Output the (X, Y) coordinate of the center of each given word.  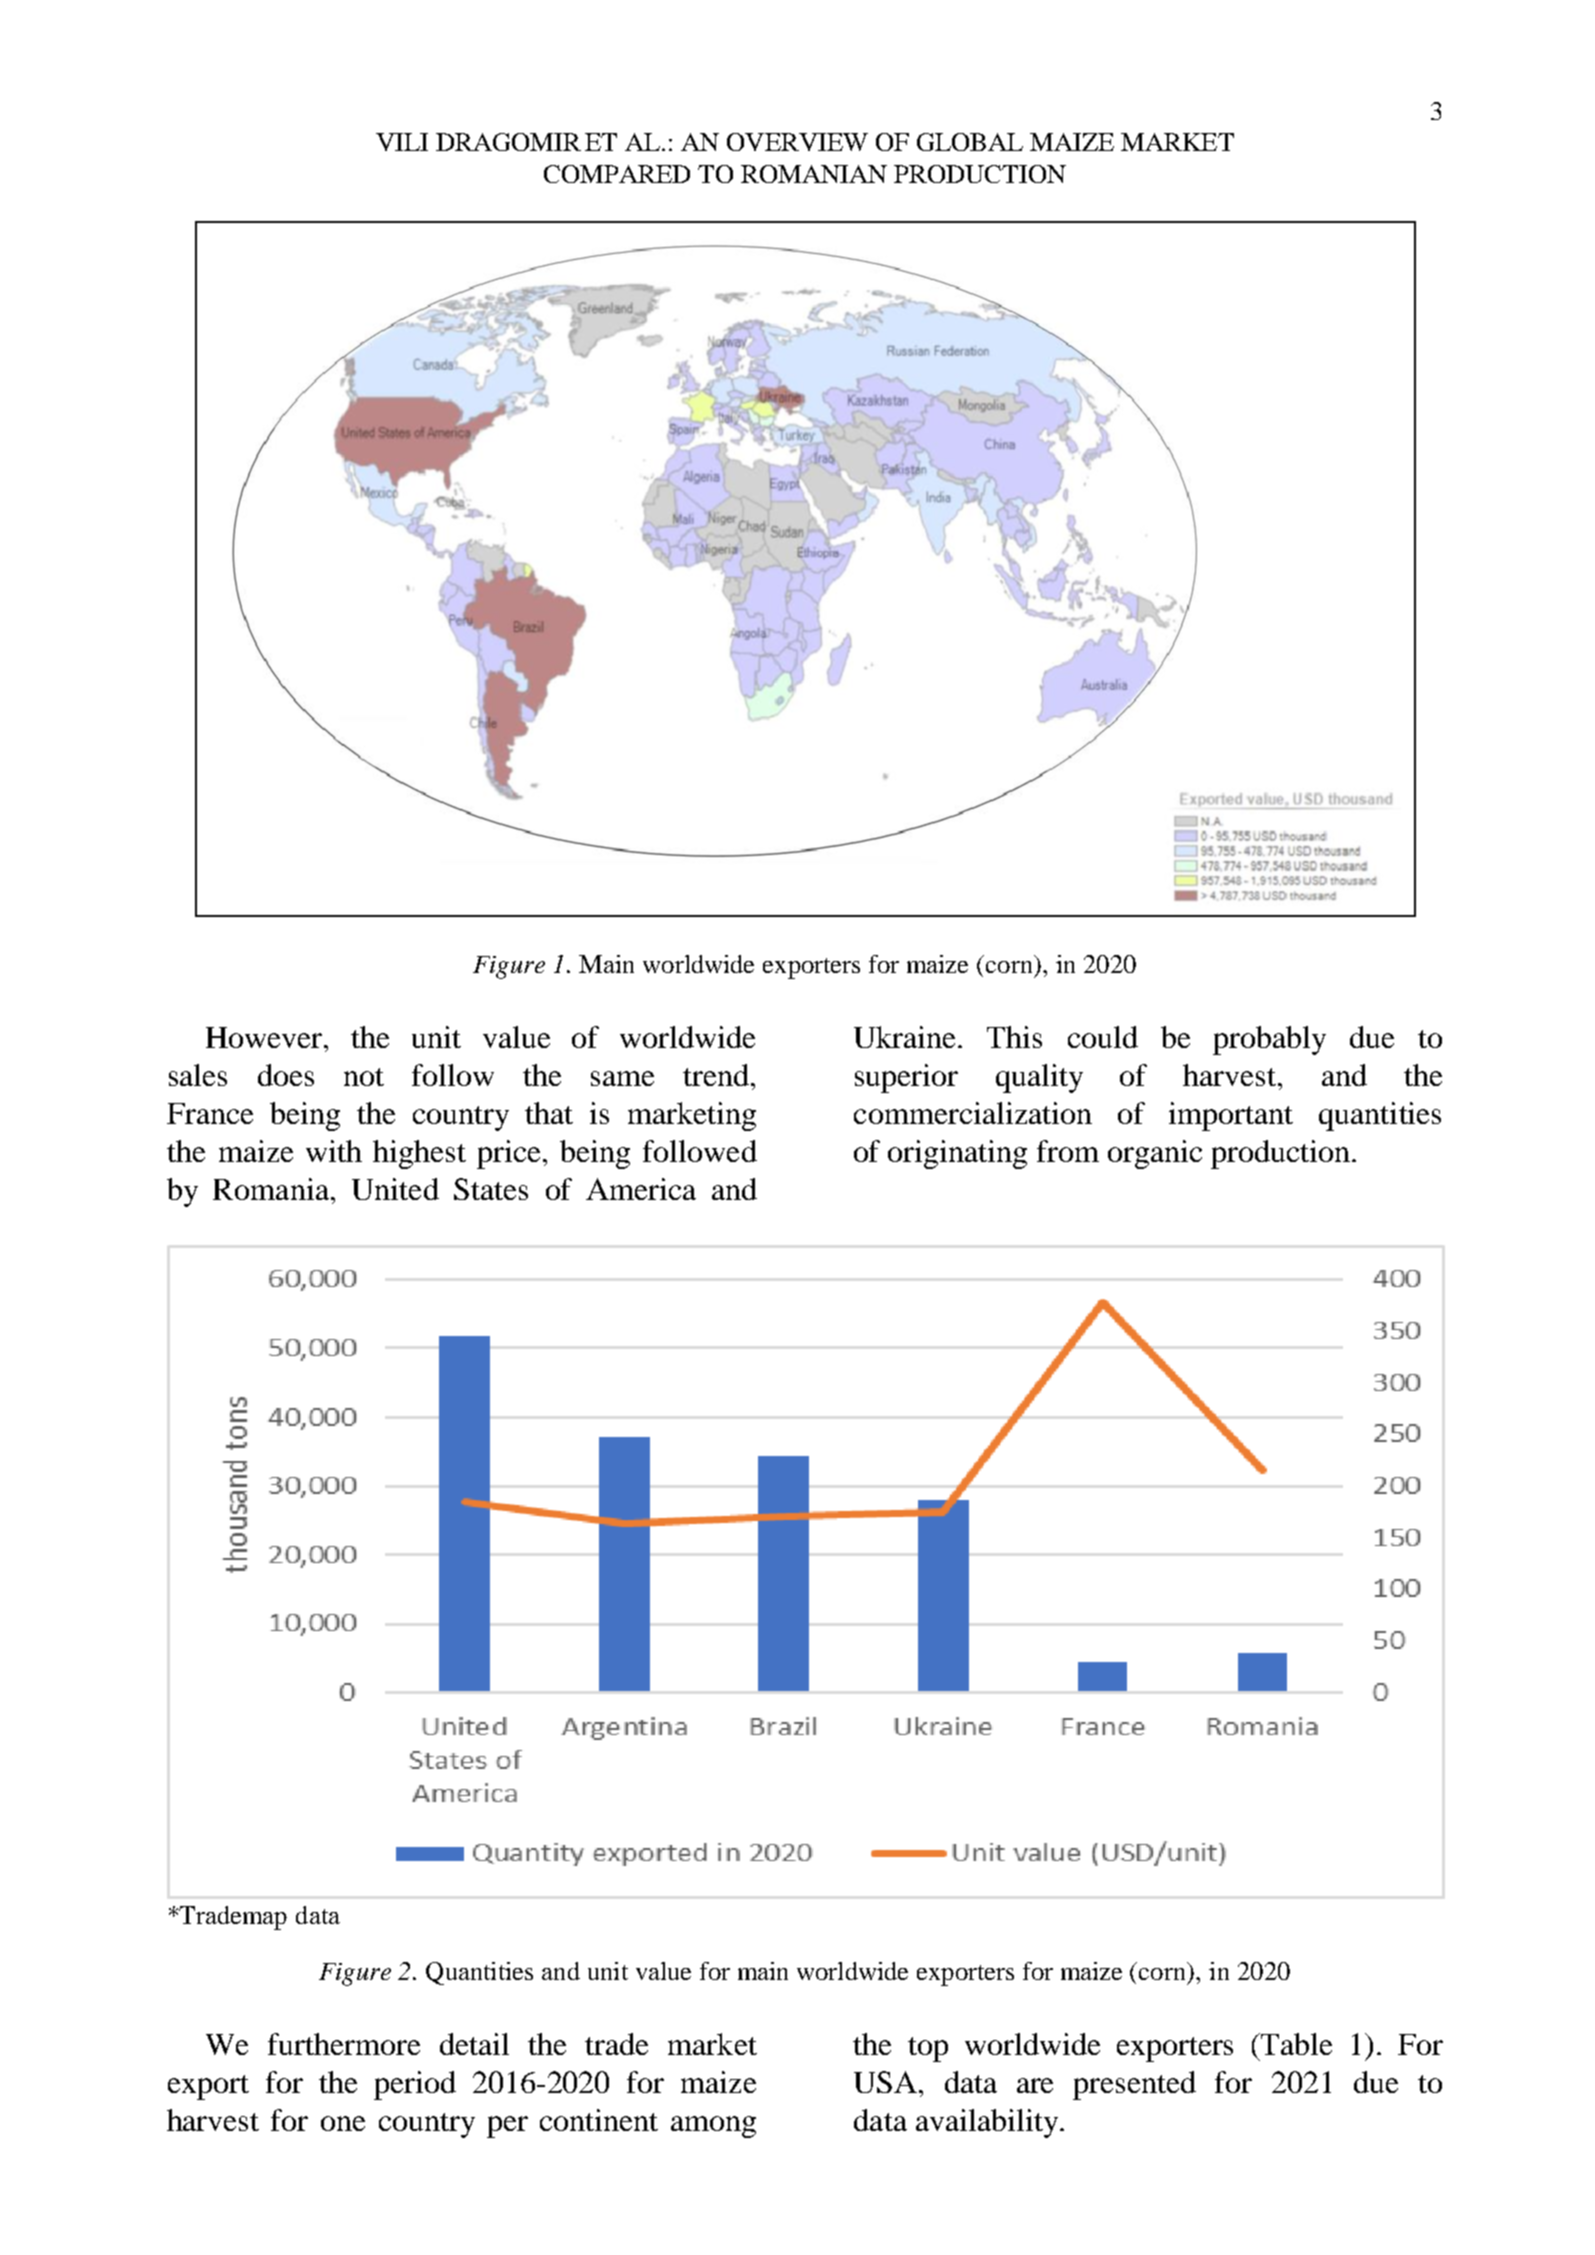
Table (1295, 2044)
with (334, 1151)
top (928, 2049)
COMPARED (617, 174)
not (364, 1077)
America (641, 1189)
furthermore (344, 2044)
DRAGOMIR (508, 142)
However (265, 1037)
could (1103, 1037)
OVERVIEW (797, 142)
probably (1269, 1040)
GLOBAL (970, 142)
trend (716, 1075)
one (343, 2123)
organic (1155, 1154)
